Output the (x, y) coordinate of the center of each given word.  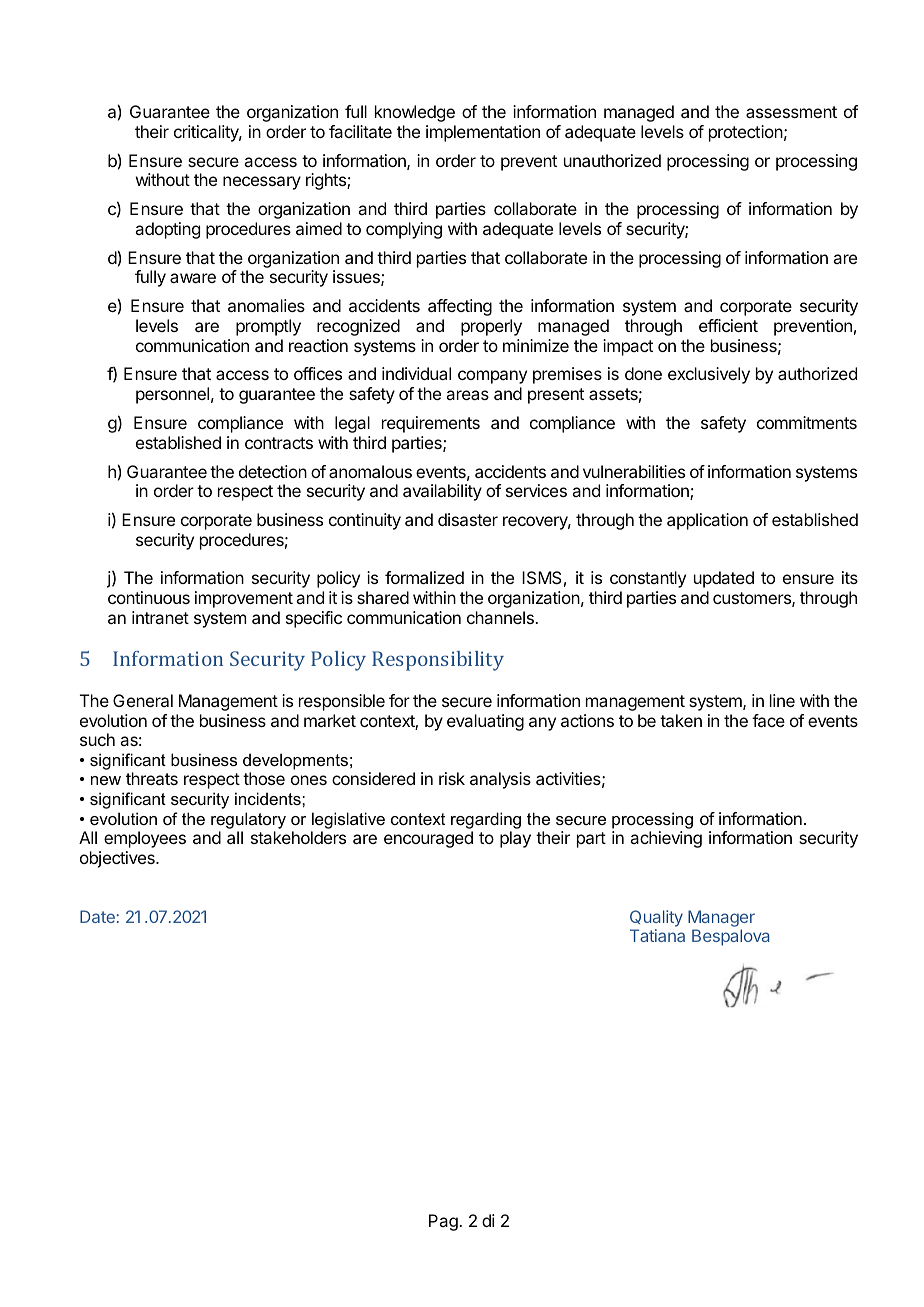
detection (273, 471)
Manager (721, 920)
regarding (486, 820)
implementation (483, 133)
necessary (262, 183)
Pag (444, 1222)
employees (145, 839)
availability (442, 492)
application (707, 521)
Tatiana (657, 935)
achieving (666, 839)
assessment (791, 112)
